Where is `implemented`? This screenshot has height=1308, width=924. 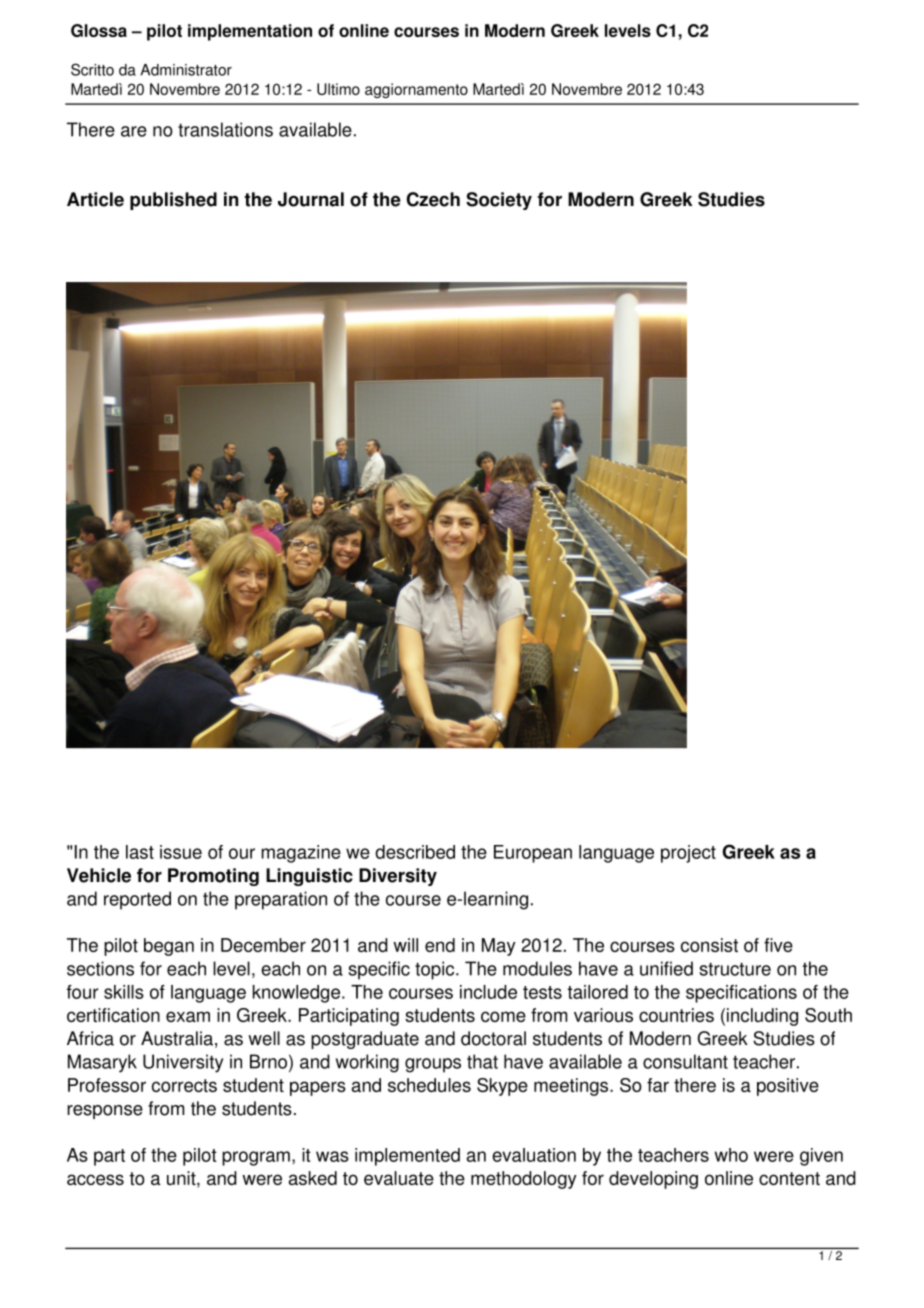 implemented is located at coordinates (407, 1157).
